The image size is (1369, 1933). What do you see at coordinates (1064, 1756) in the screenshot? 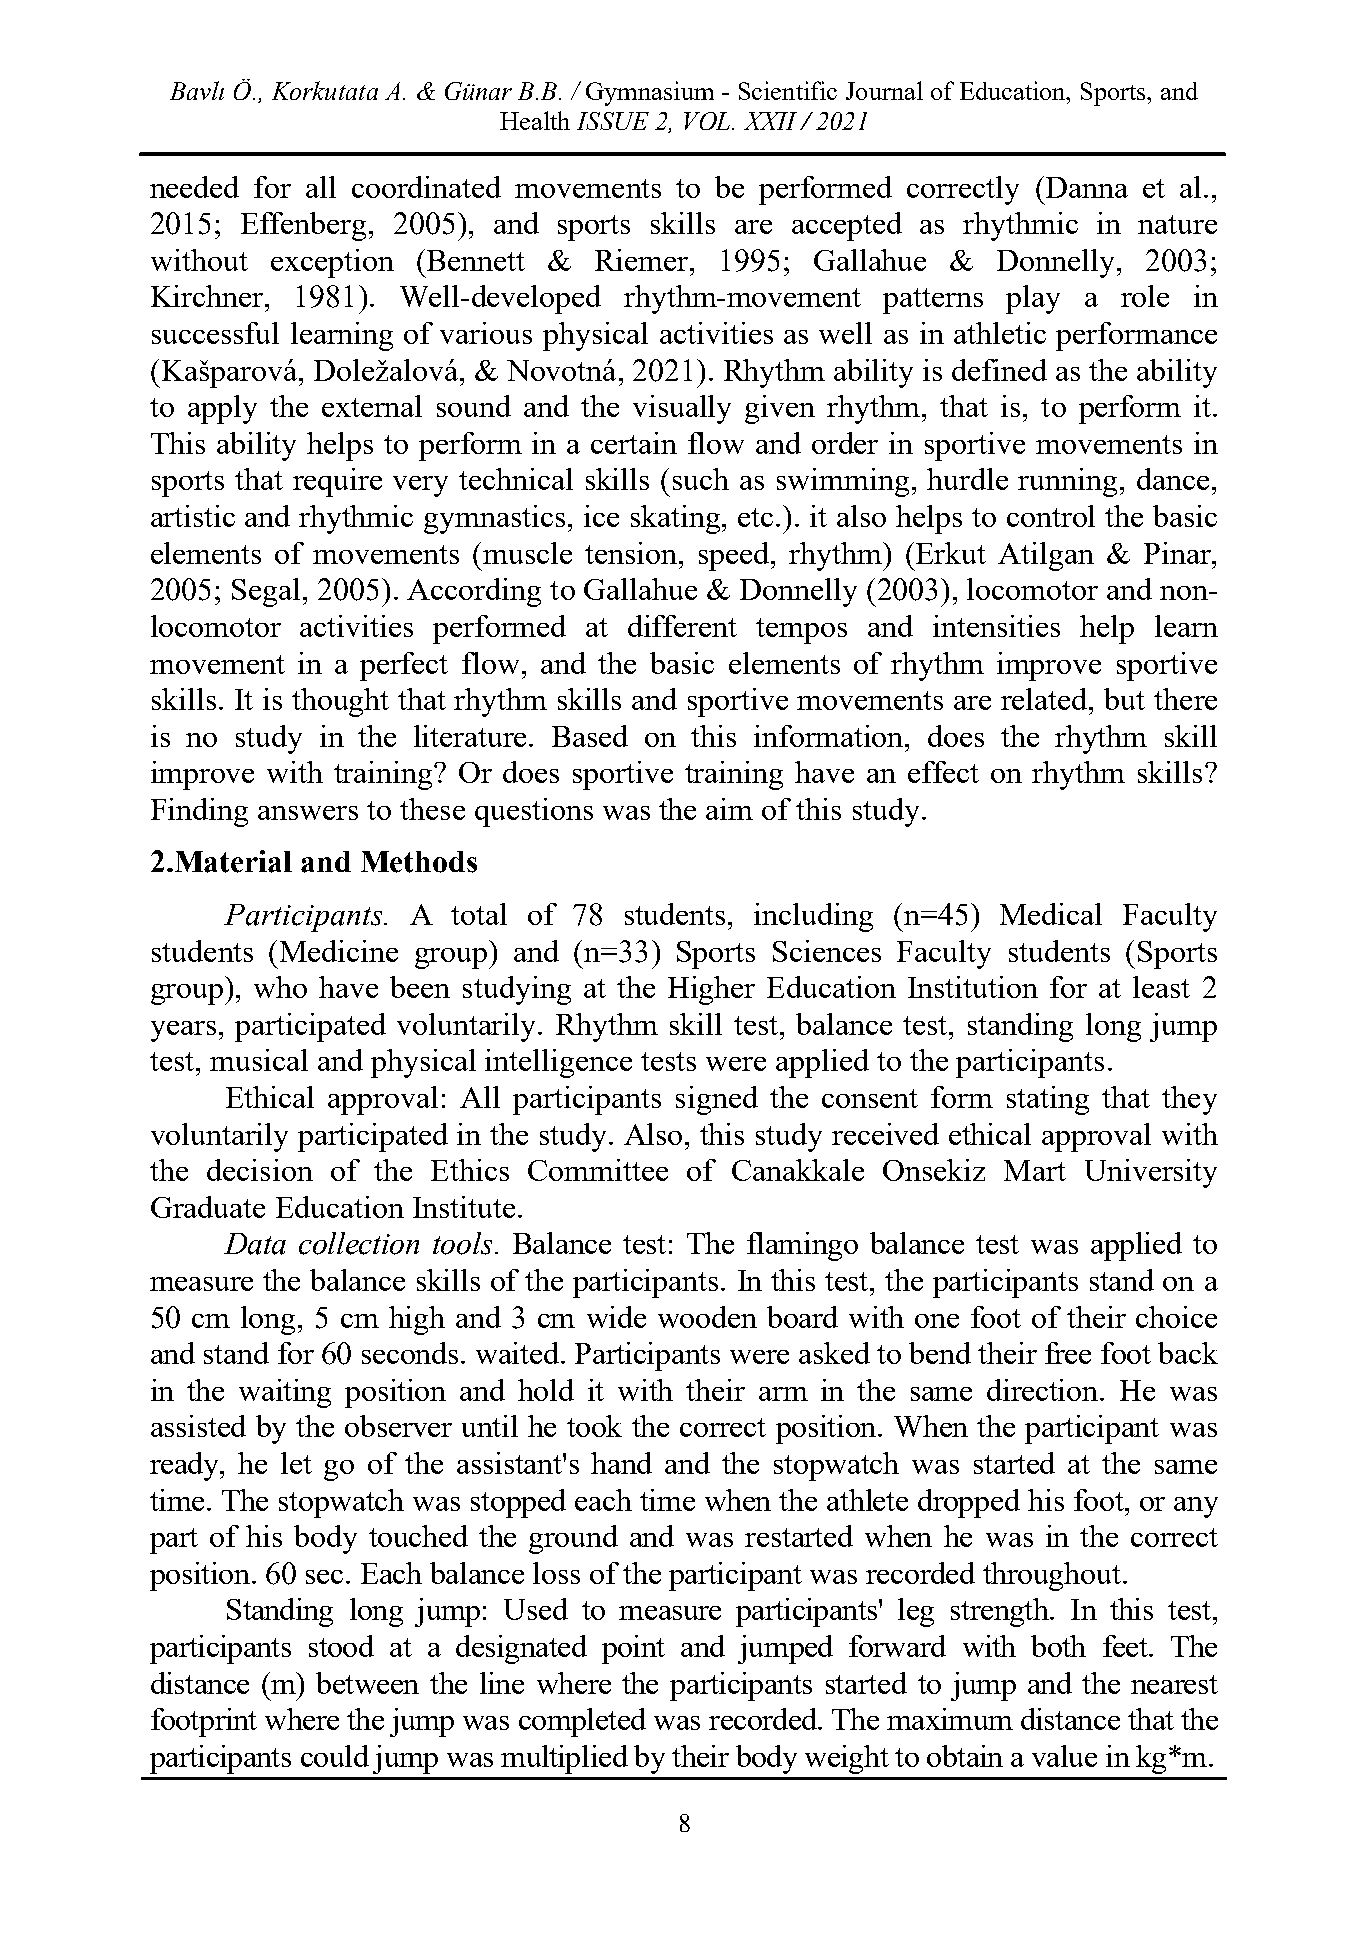
I see `value` at bounding box center [1064, 1756].
